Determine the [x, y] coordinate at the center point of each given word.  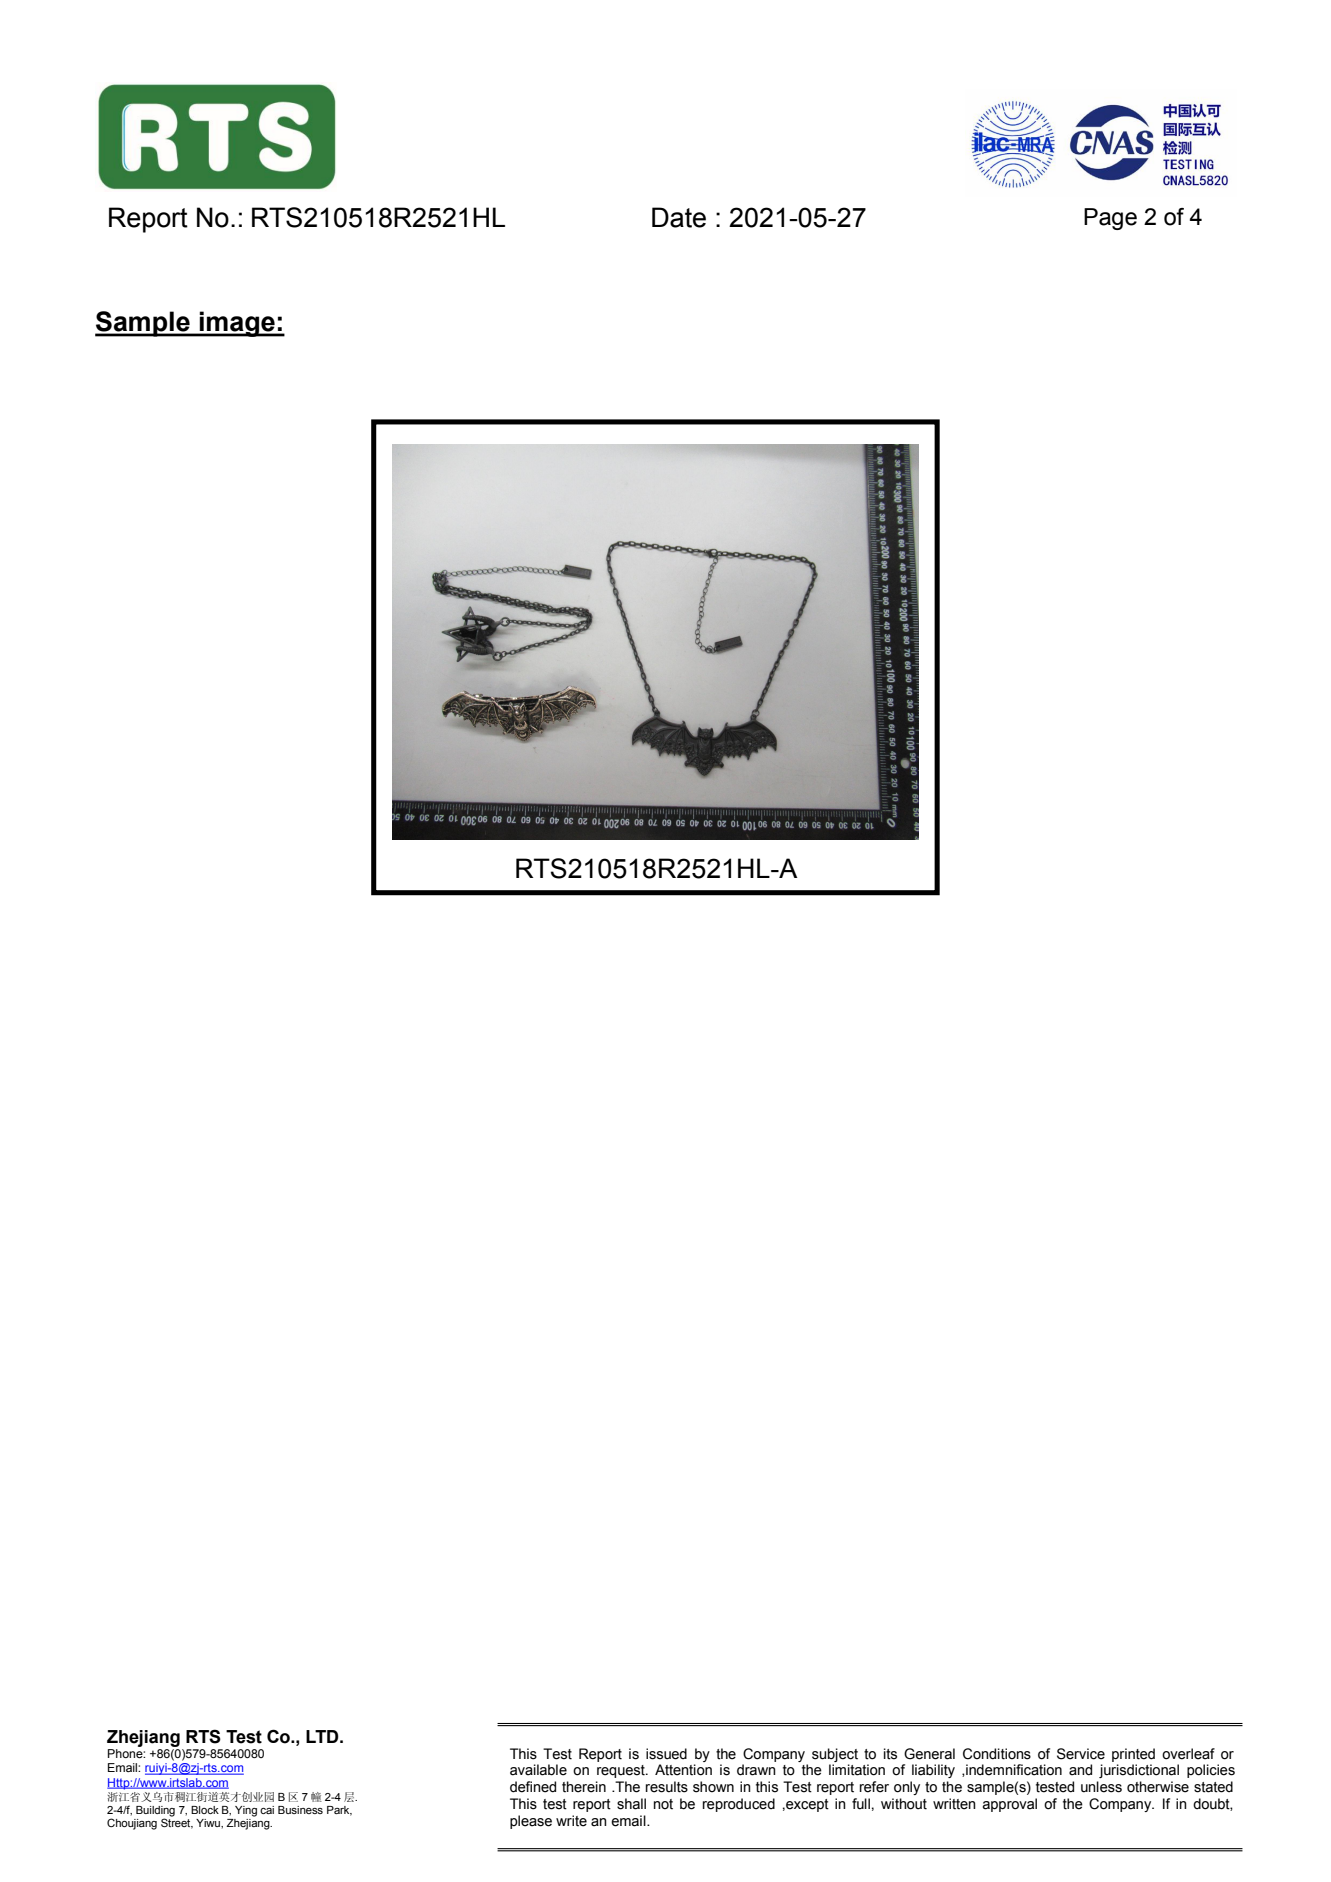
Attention [683, 1770]
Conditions [997, 1754]
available [538, 1770]
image [237, 324]
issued [666, 1754]
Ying [246, 1811]
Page [1110, 219]
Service [1081, 1754]
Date [679, 217]
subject [835, 1755]
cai [267, 1810]
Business [300, 1810]
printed [1133, 1755]
